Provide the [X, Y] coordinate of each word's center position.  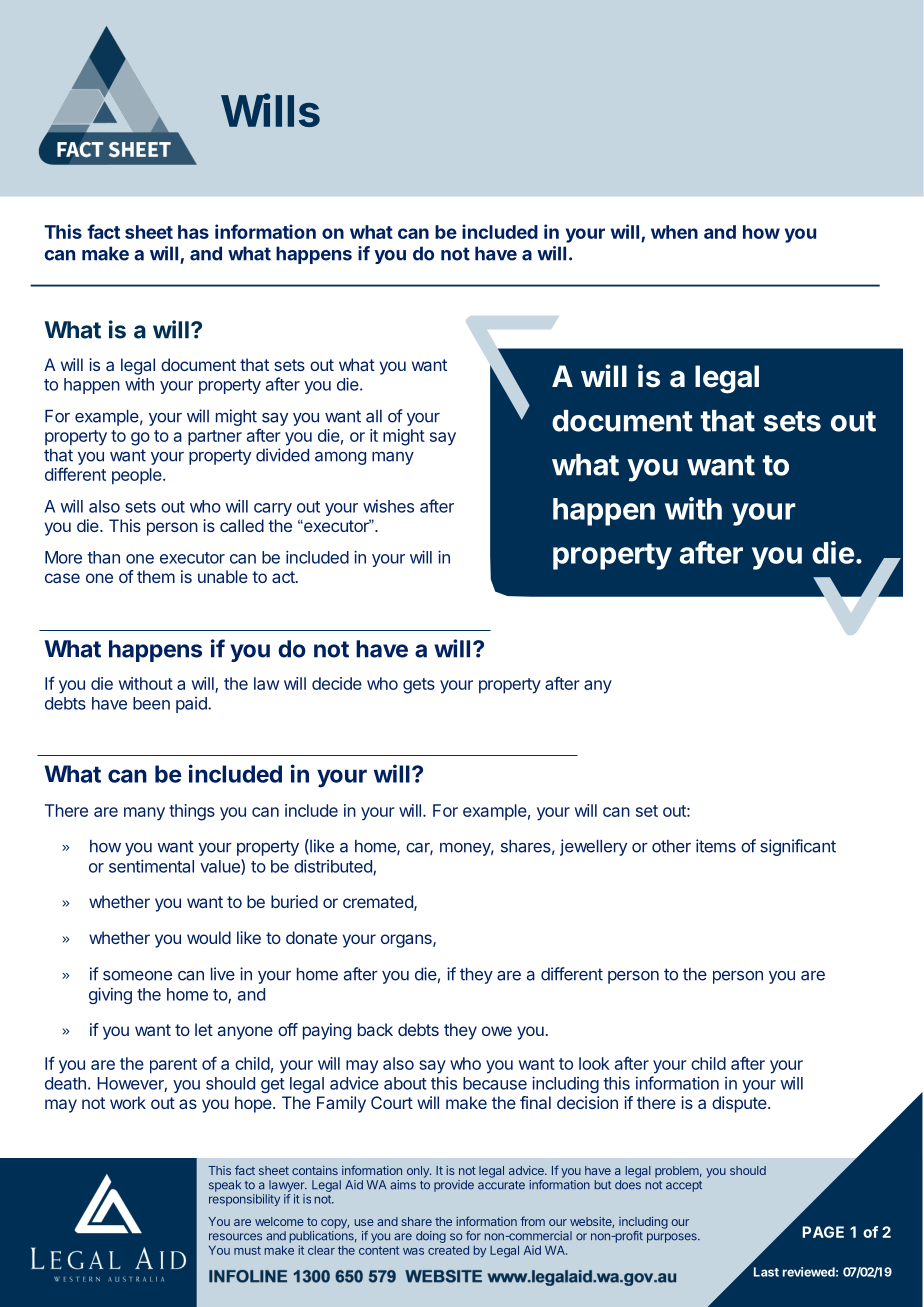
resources [235, 1237]
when [674, 232]
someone [137, 975]
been [151, 703]
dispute [740, 1104]
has [193, 232]
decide [337, 683]
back [375, 1029]
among [340, 458]
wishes [388, 506]
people [138, 476]
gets [419, 686]
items [716, 846]
